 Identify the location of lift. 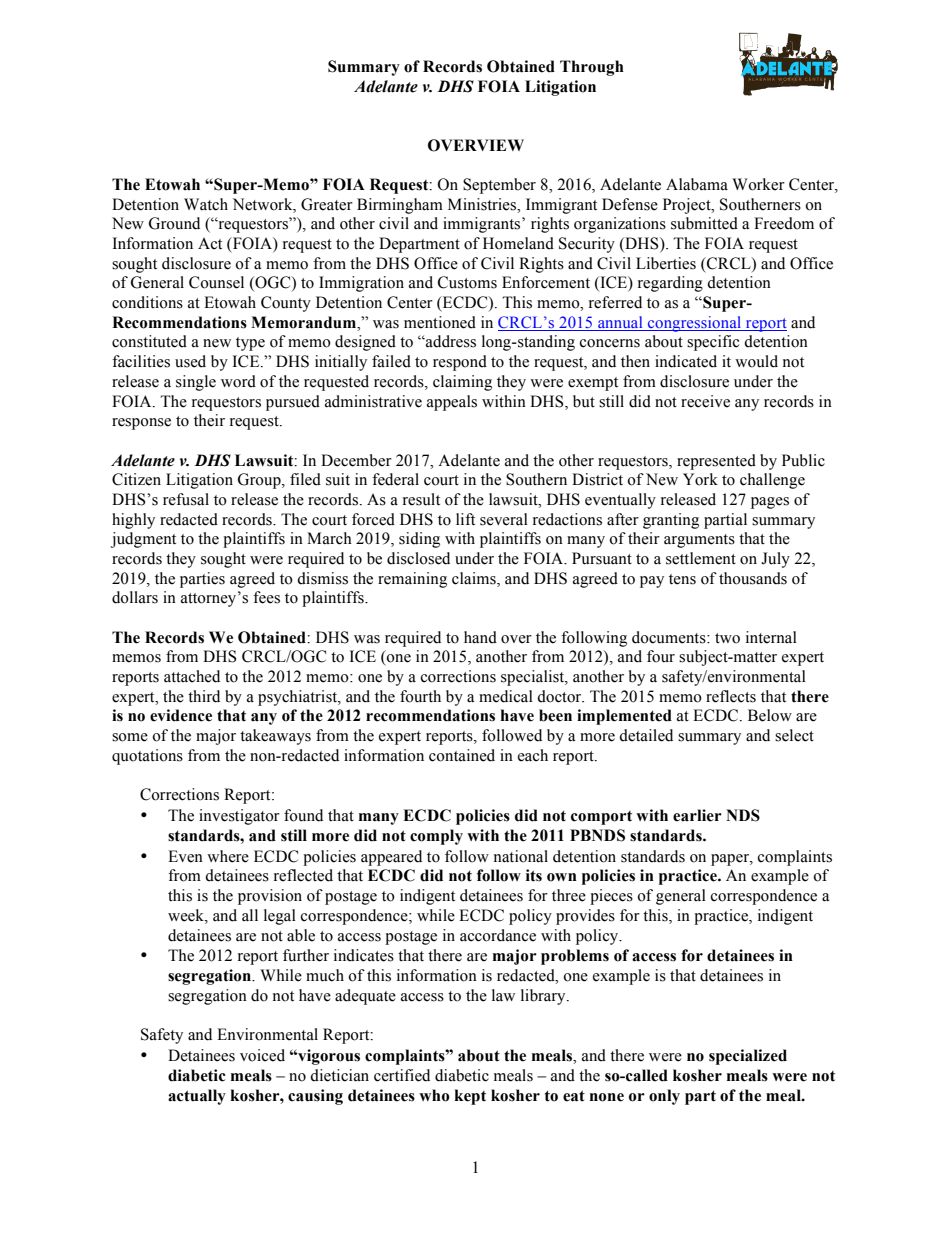
(465, 519).
